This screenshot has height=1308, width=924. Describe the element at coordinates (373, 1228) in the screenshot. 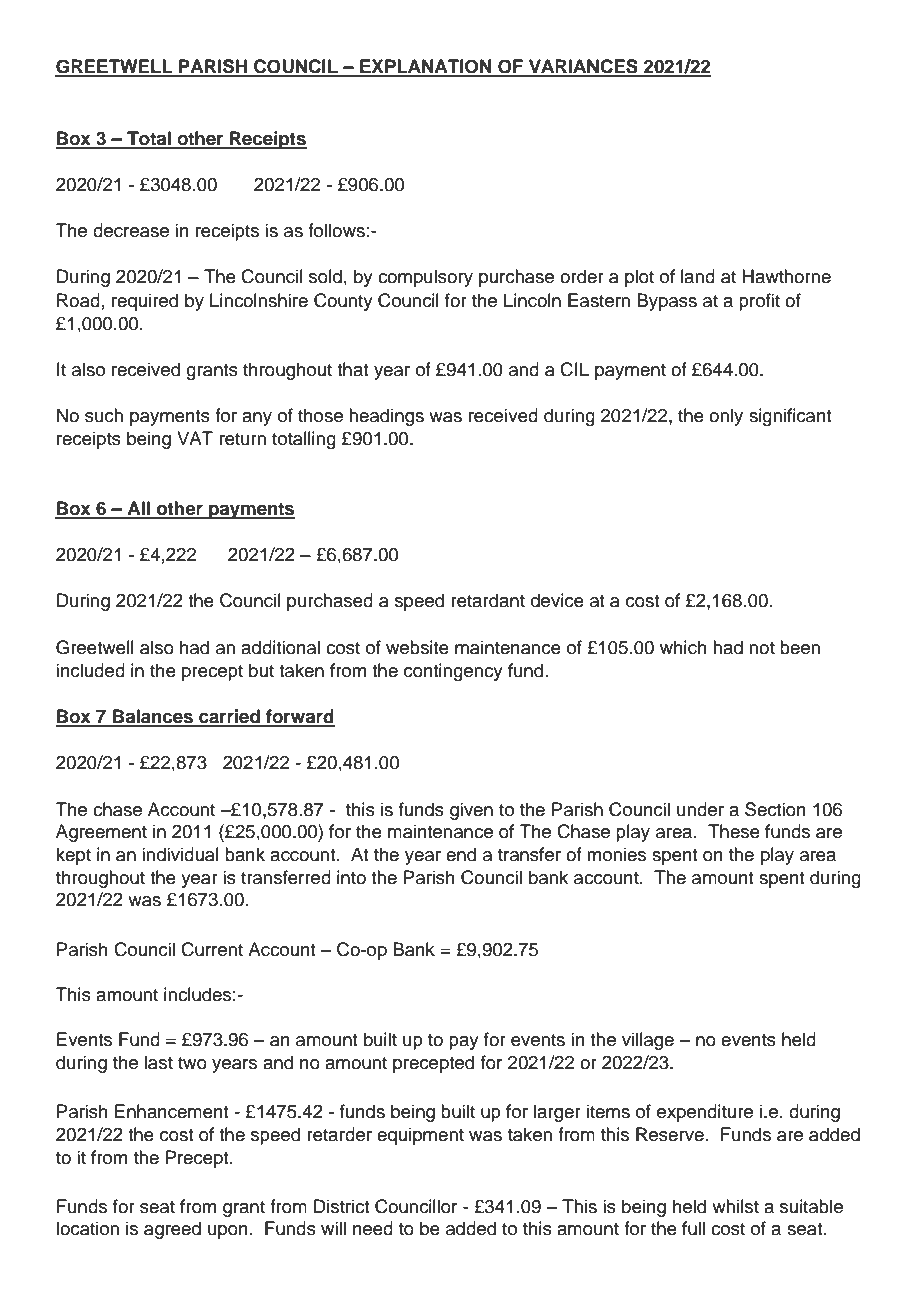

I see `need` at that location.
